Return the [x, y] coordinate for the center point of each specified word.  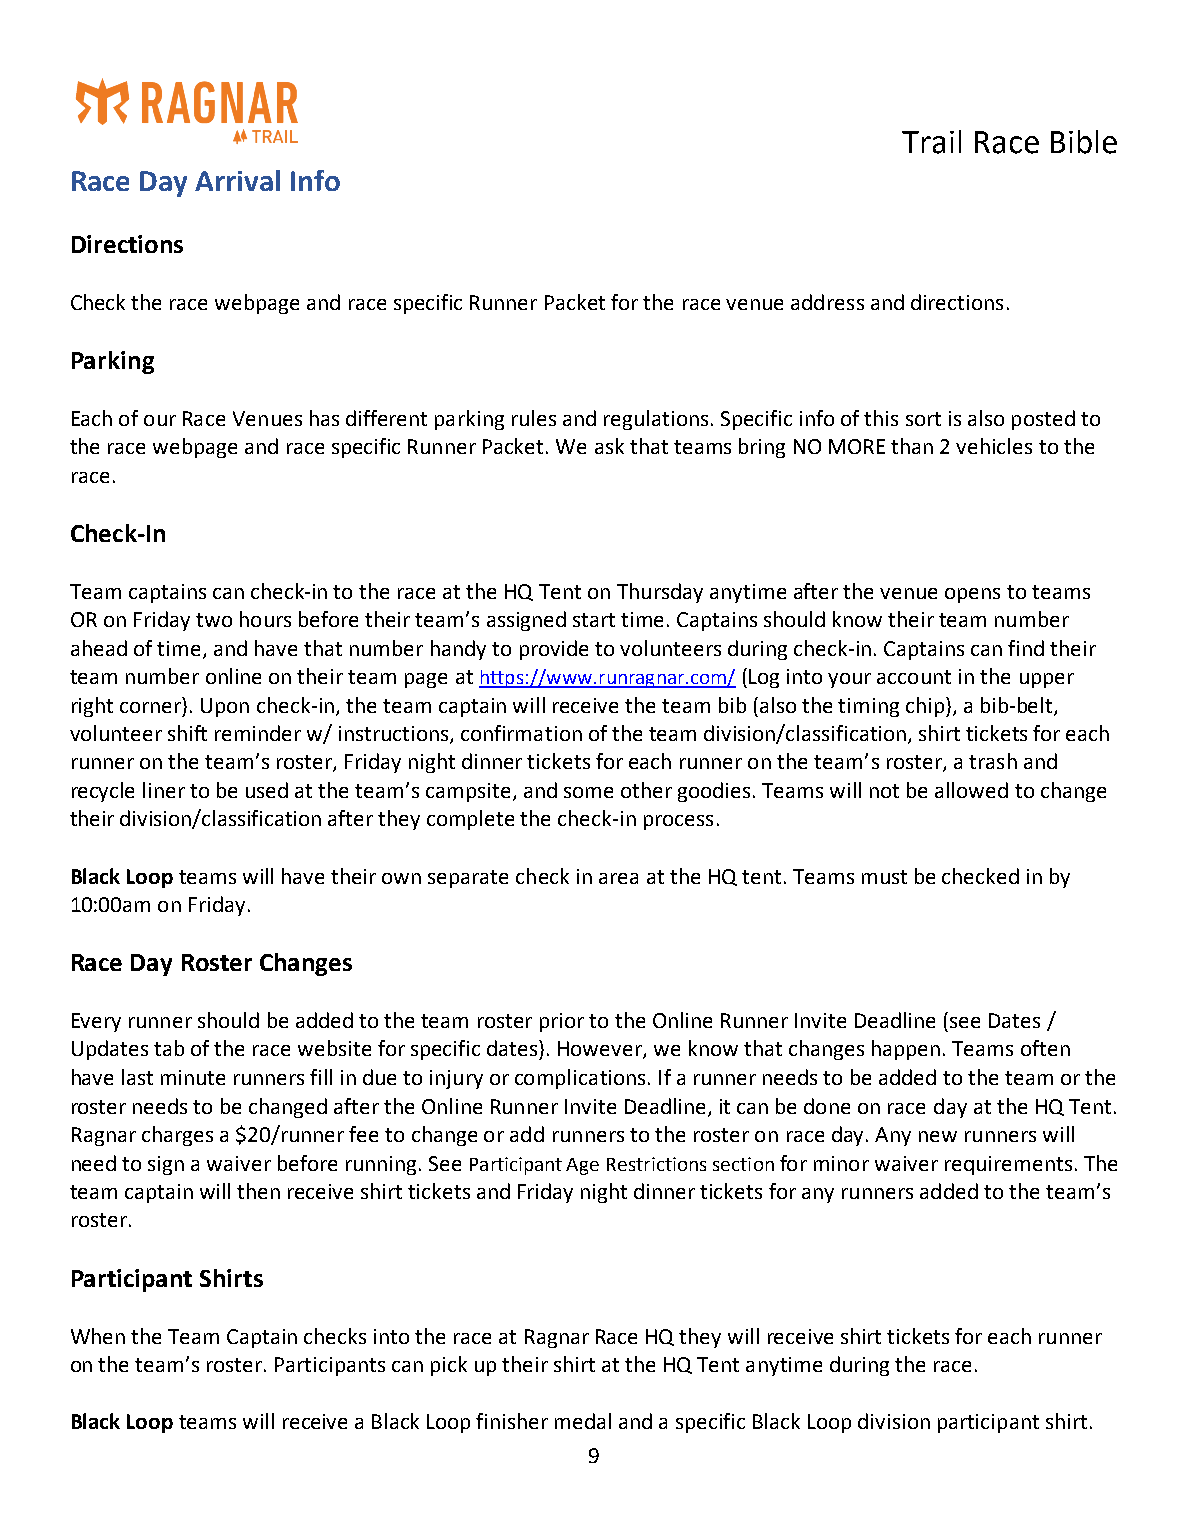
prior [562, 1022]
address [827, 302]
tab [169, 1048]
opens [972, 595]
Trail [931, 142]
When [98, 1336]
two [214, 620]
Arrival [237, 180]
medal [583, 1421]
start [594, 620]
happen [906, 1050]
